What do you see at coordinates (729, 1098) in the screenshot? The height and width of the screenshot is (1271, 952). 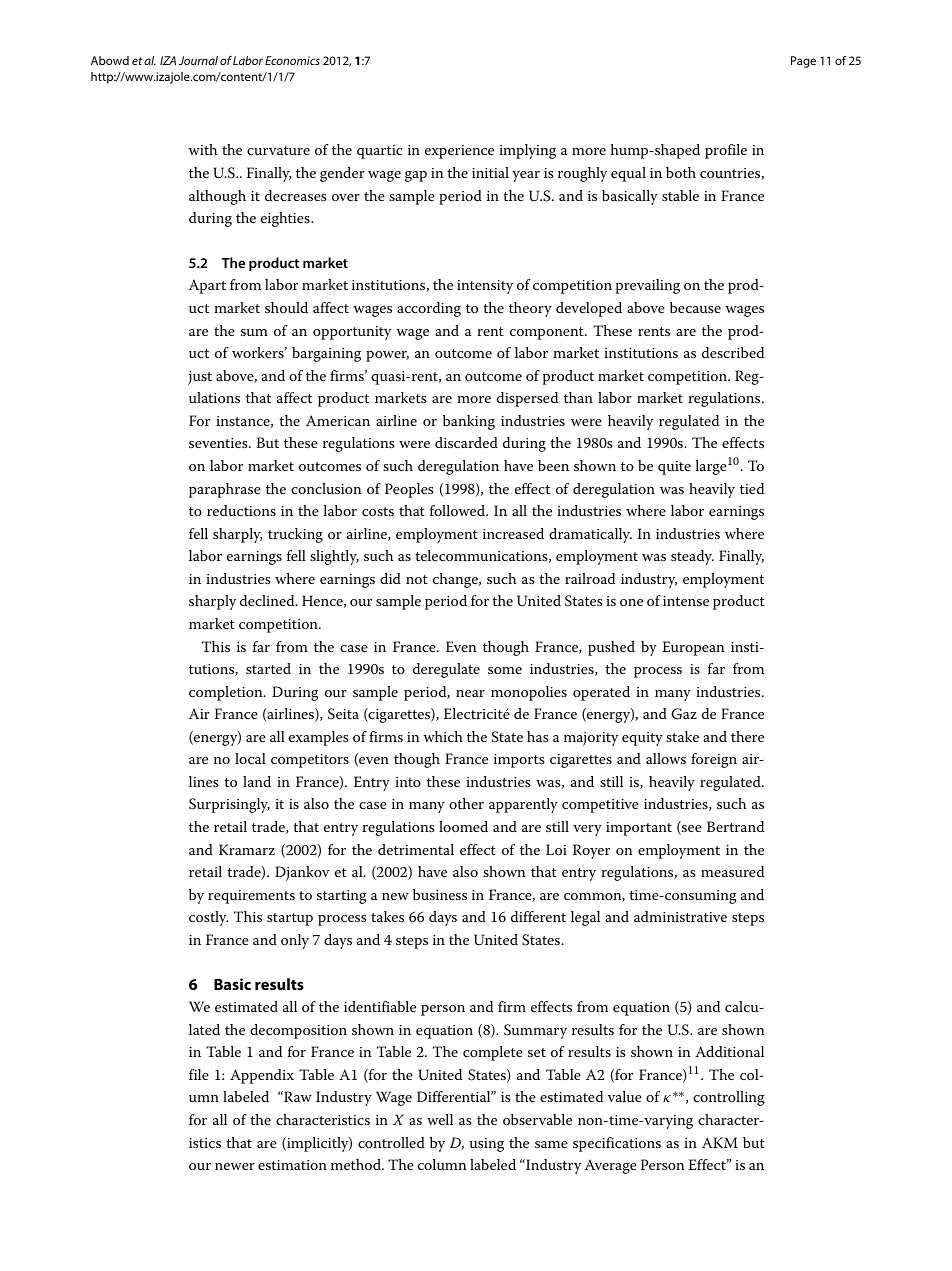 I see `controlling` at bounding box center [729, 1098].
